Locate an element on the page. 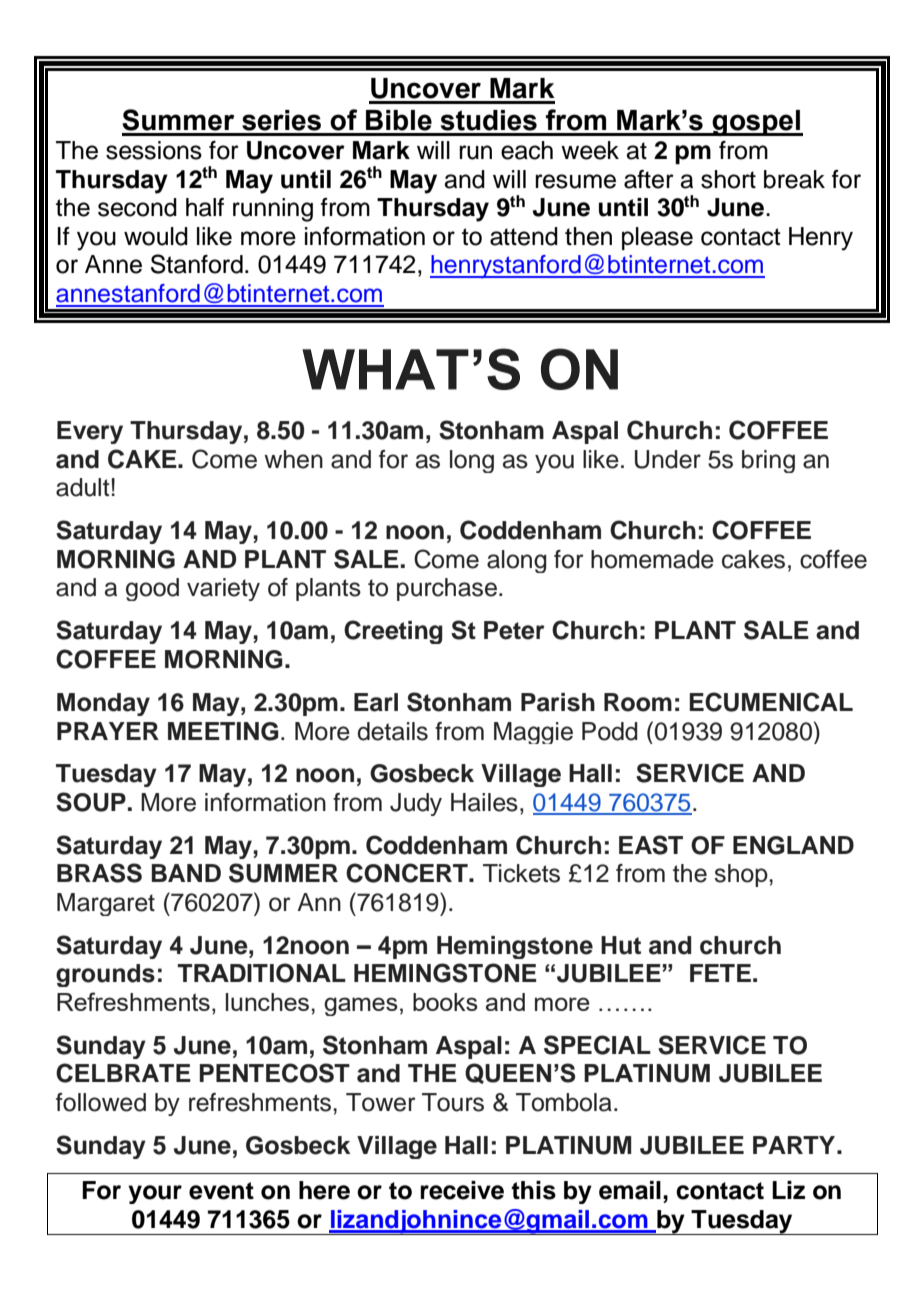  your is located at coordinates (155, 1194).
